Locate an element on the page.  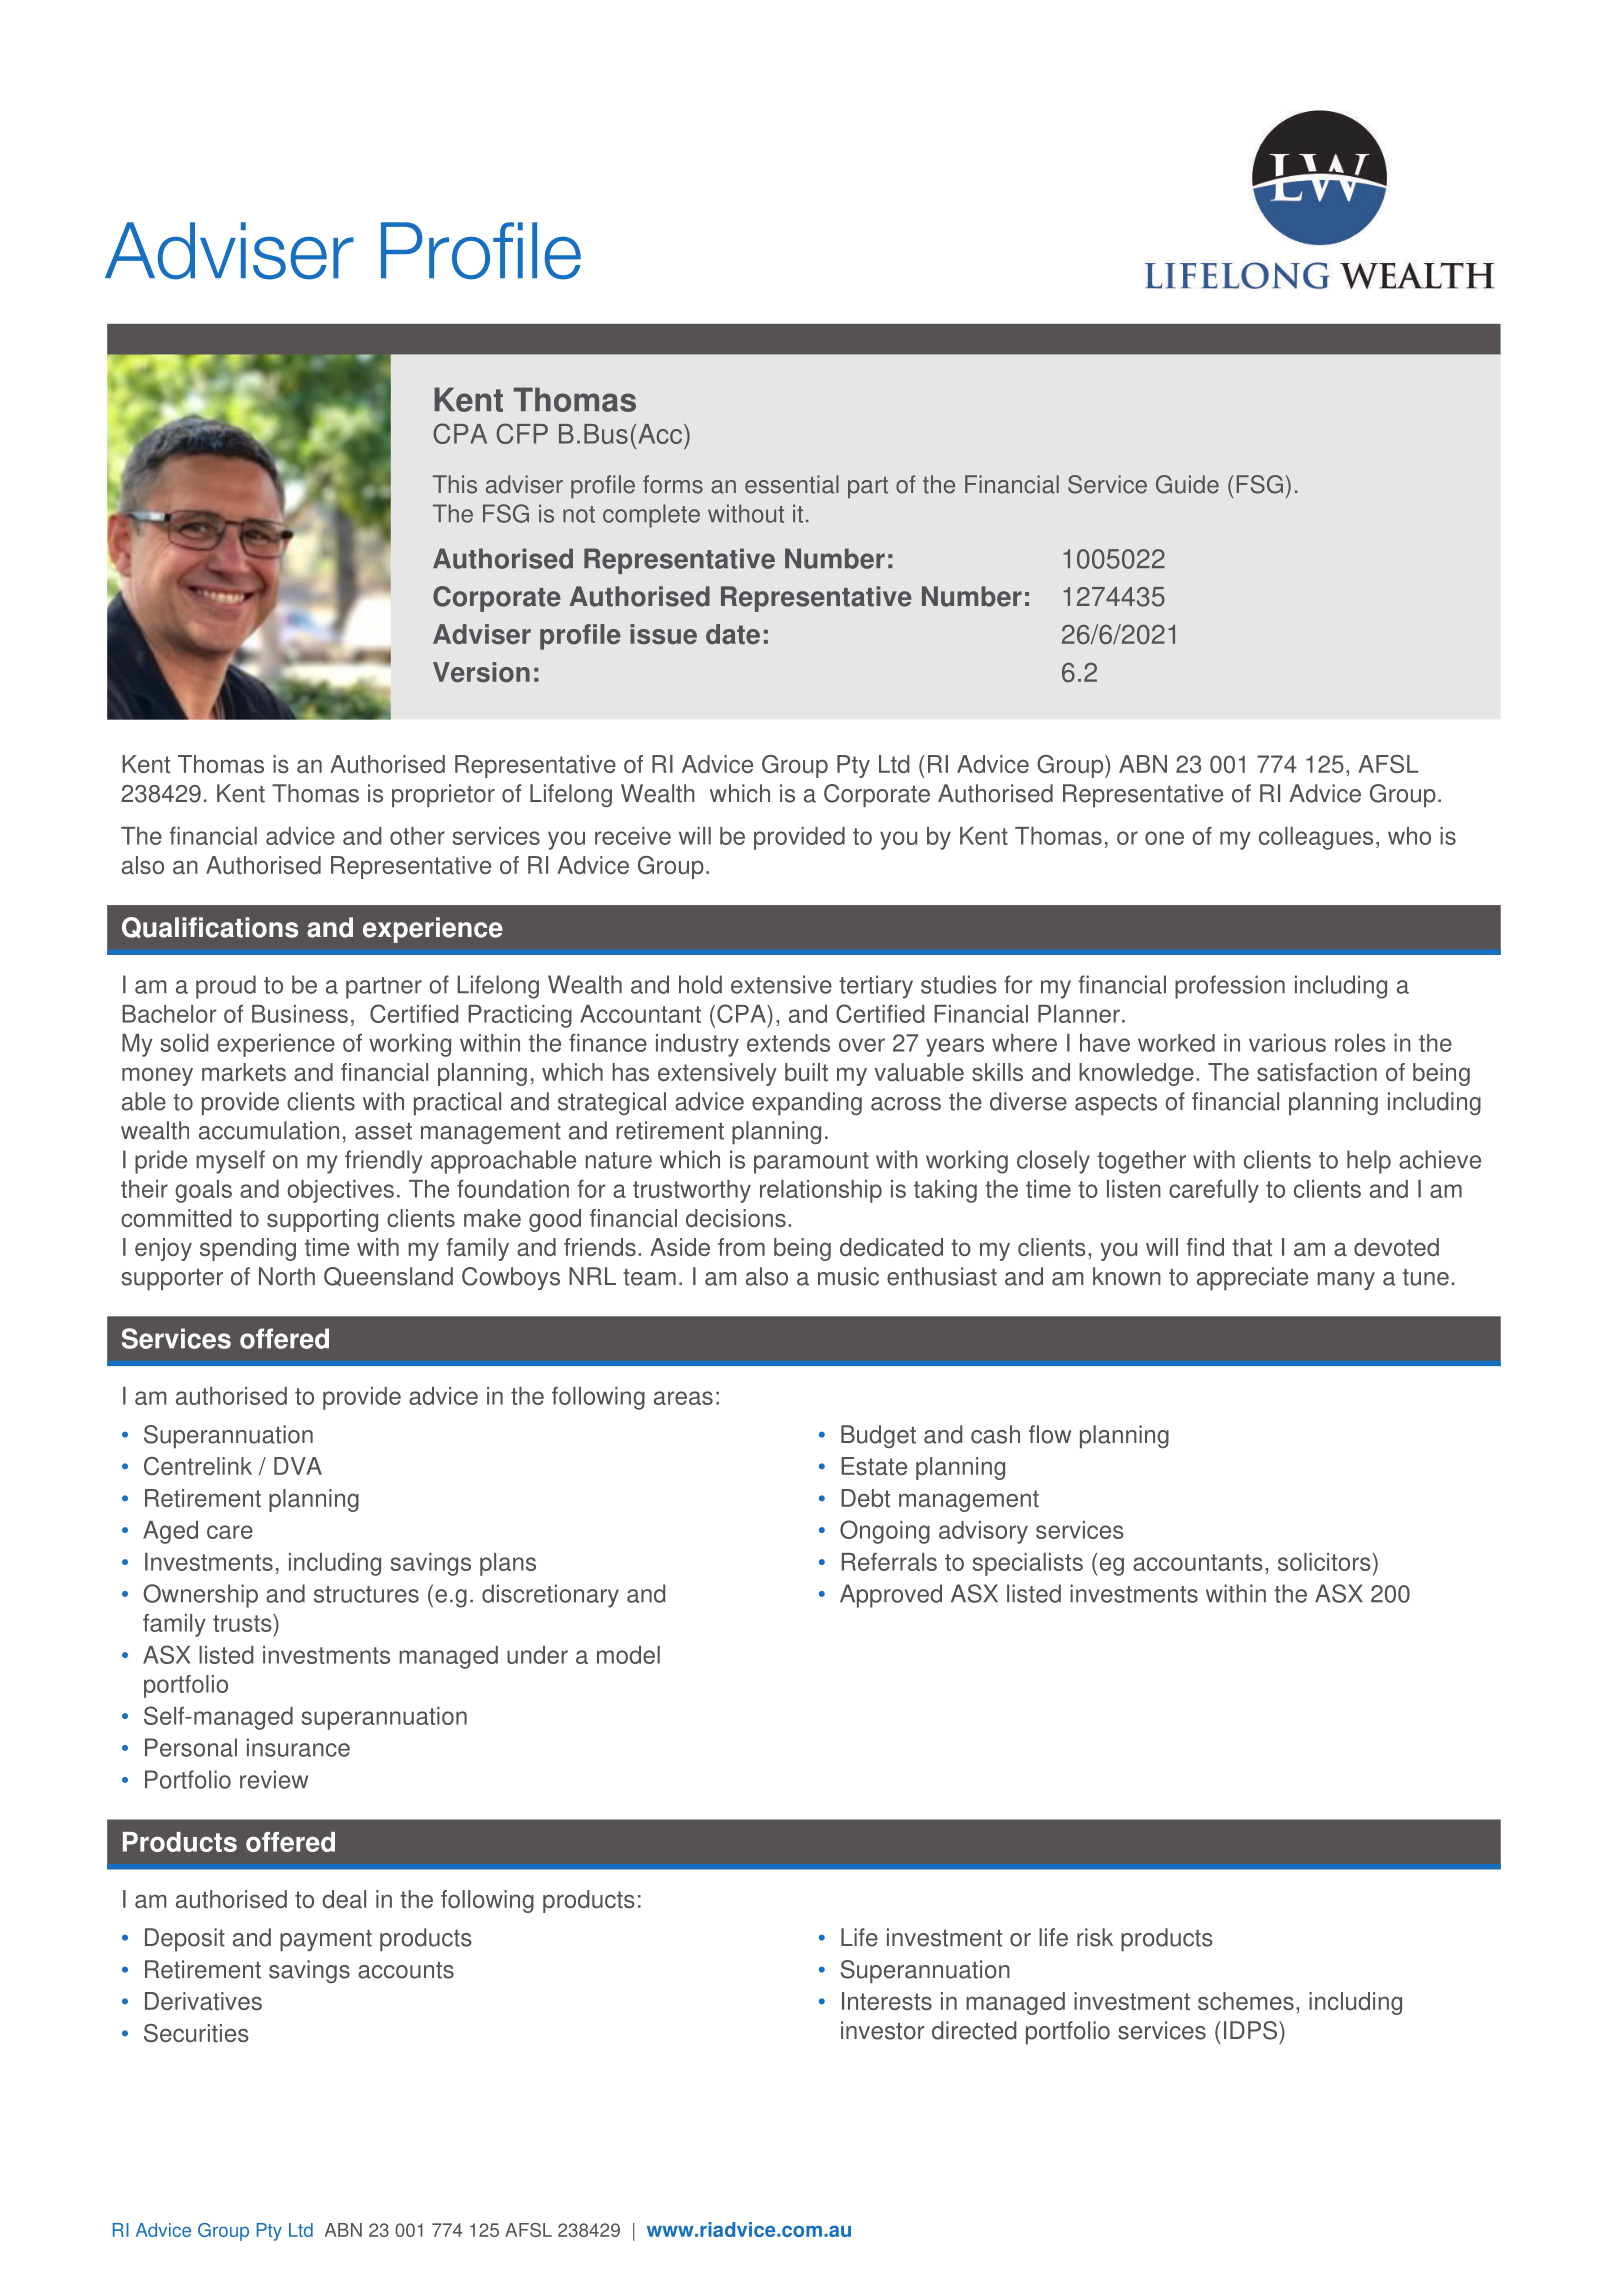
that is located at coordinates (1252, 1247).
